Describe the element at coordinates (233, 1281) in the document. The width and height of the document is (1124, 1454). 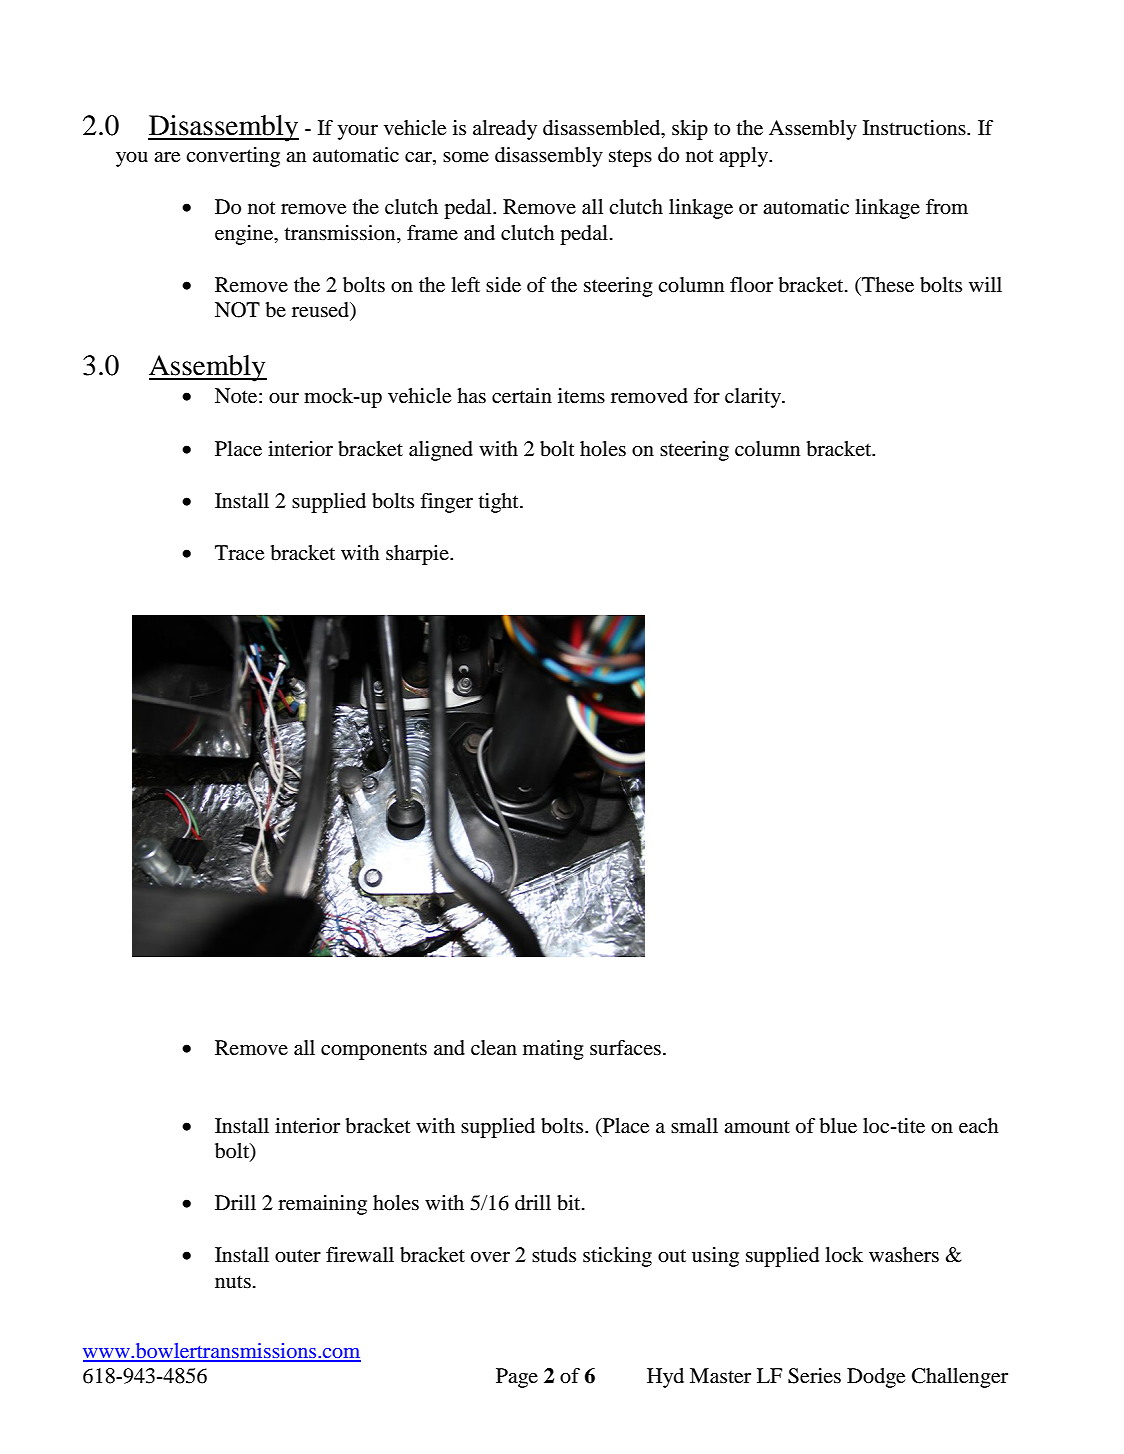
I see `nuts` at that location.
